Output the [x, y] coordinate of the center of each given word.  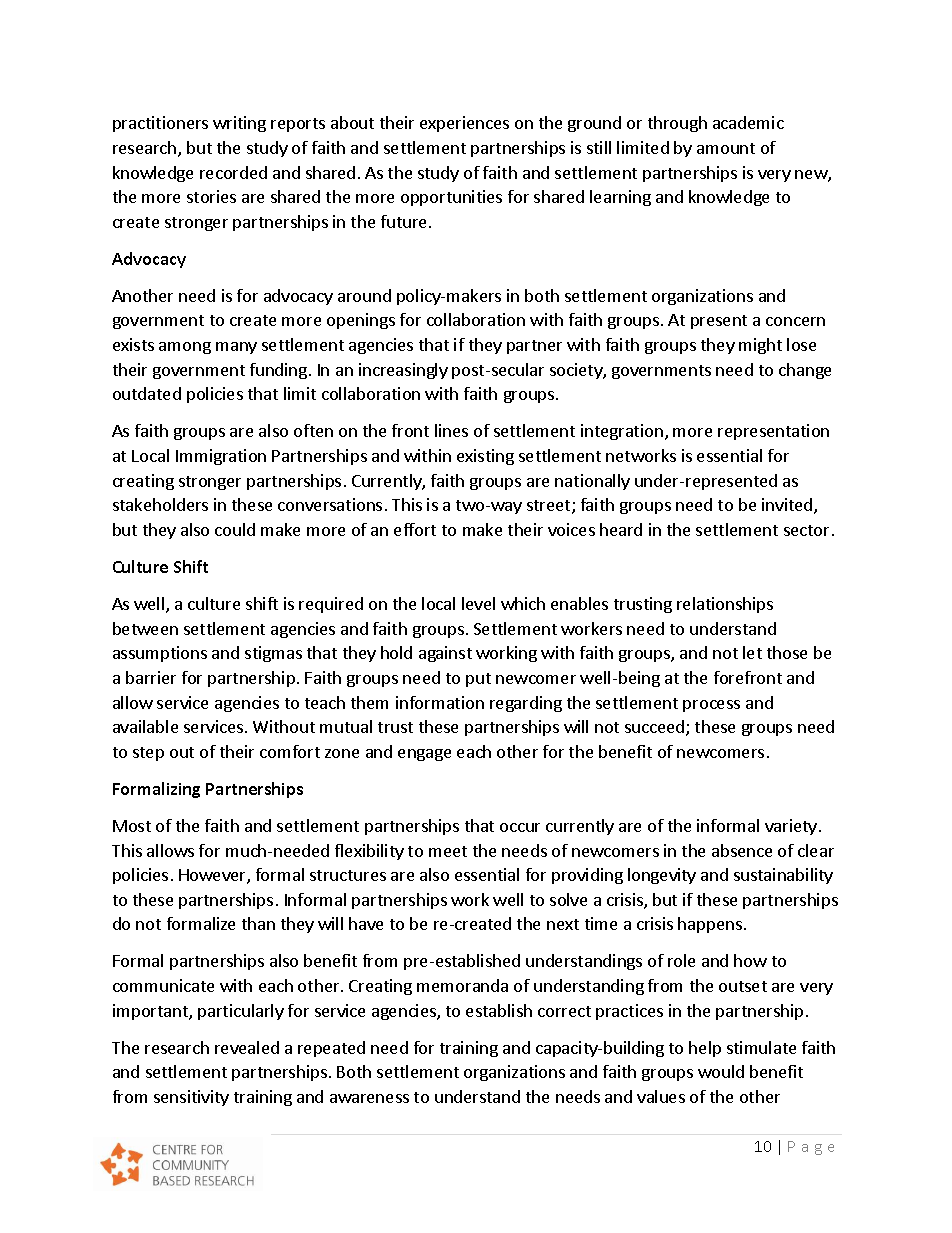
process [711, 706]
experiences [464, 124]
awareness [369, 1098]
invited [788, 506]
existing [485, 457]
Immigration [221, 457]
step [148, 754]
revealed [247, 1047]
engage [424, 755]
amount [726, 148]
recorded [233, 172]
